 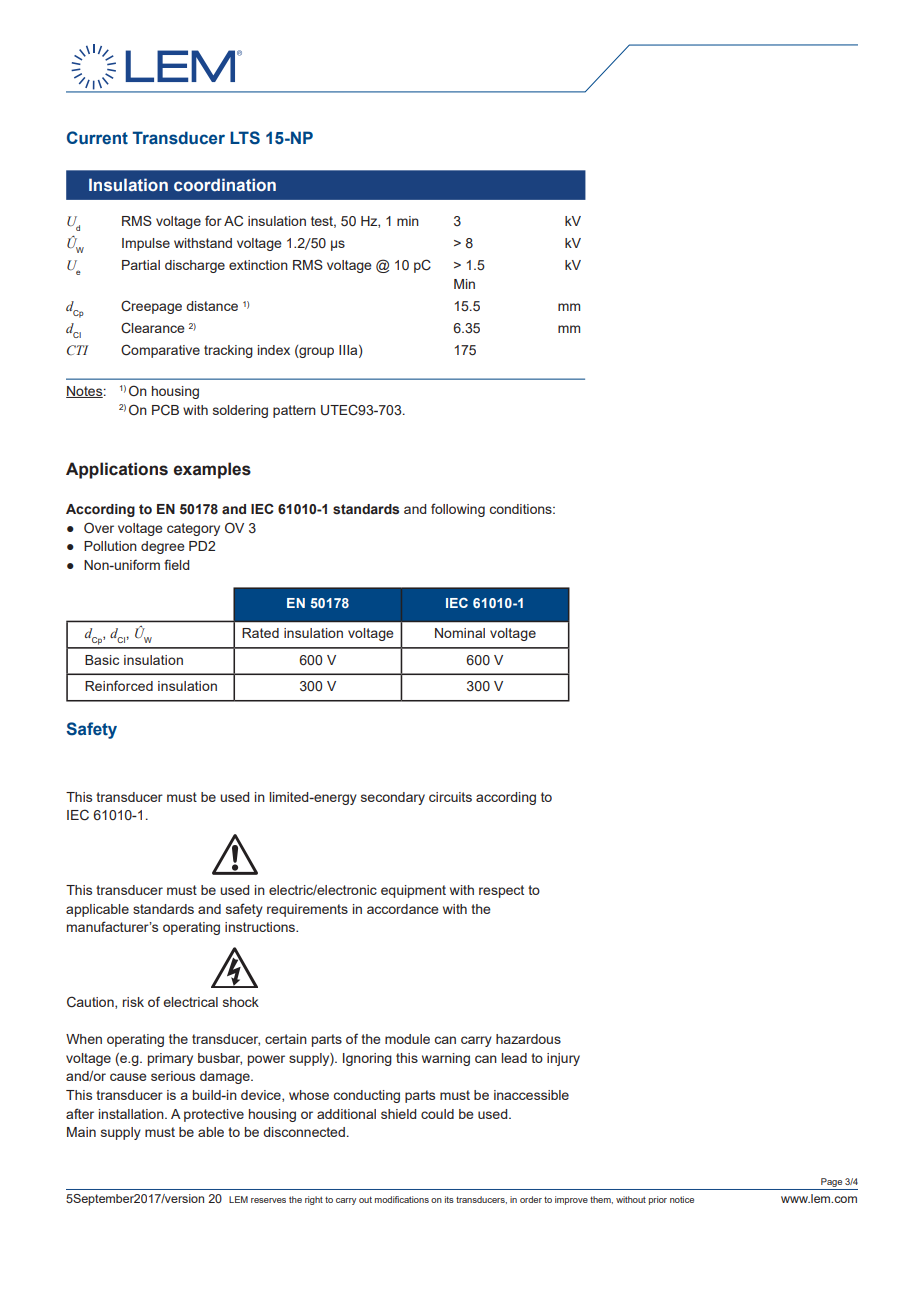 What do you see at coordinates (245, 138) in the screenshot?
I see `LTS` at bounding box center [245, 138].
